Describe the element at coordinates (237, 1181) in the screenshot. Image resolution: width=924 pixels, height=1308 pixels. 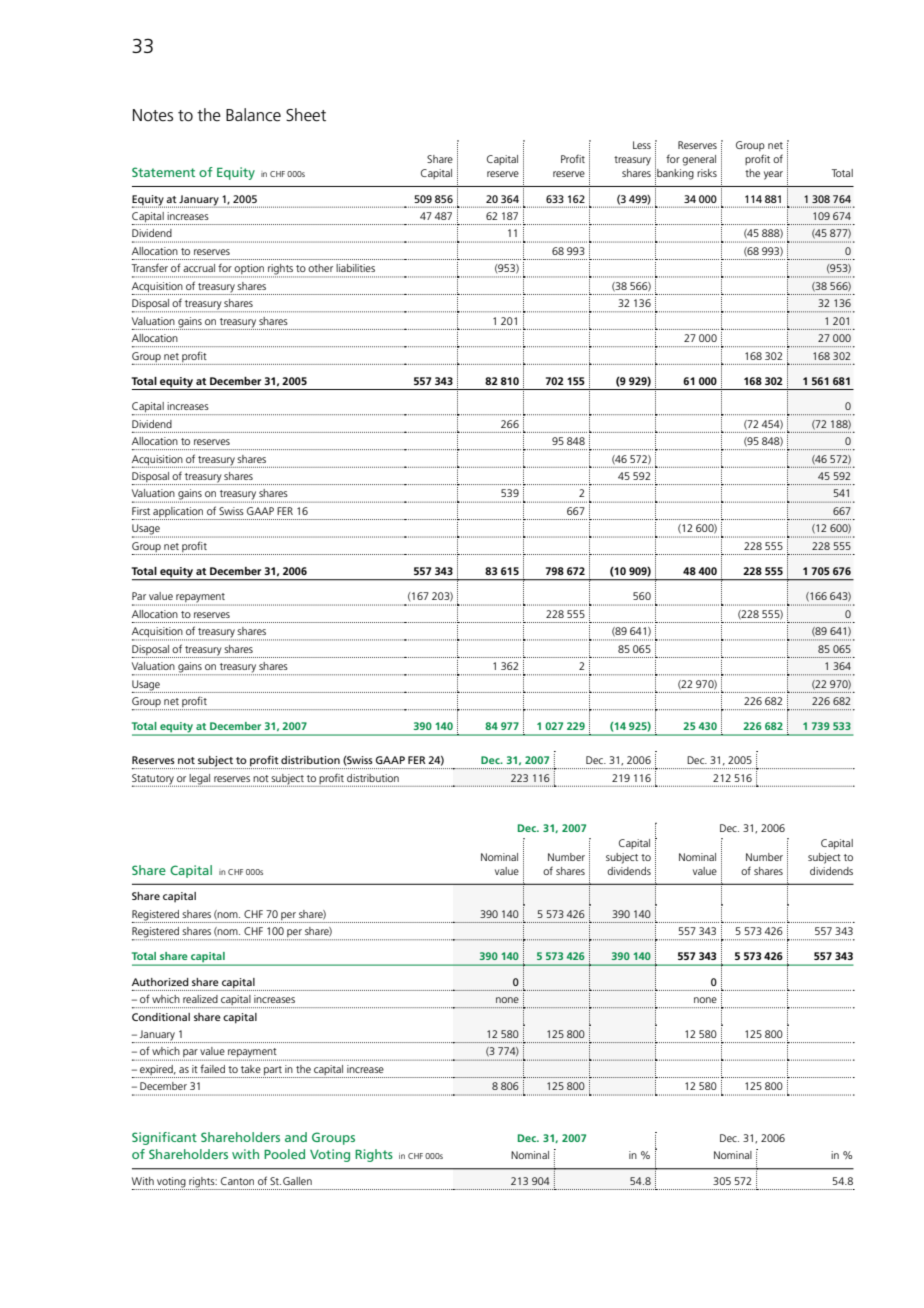
I see `Canton` at that location.
